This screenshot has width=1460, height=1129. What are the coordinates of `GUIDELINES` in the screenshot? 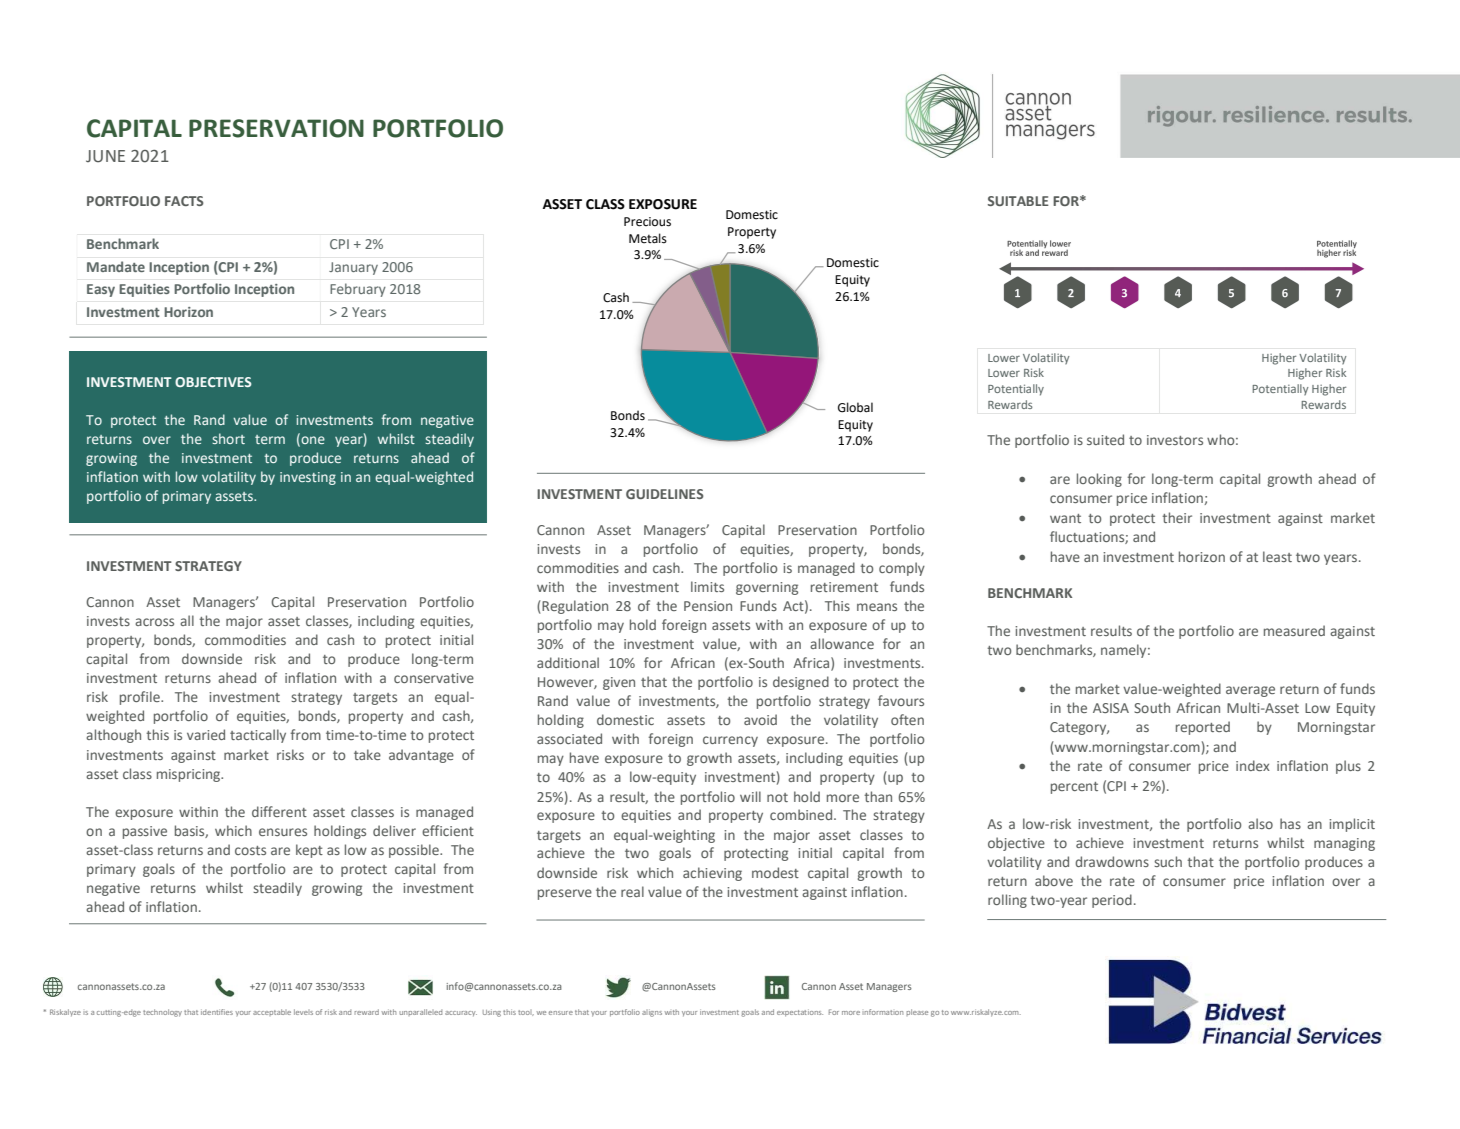 It's located at (665, 494).
